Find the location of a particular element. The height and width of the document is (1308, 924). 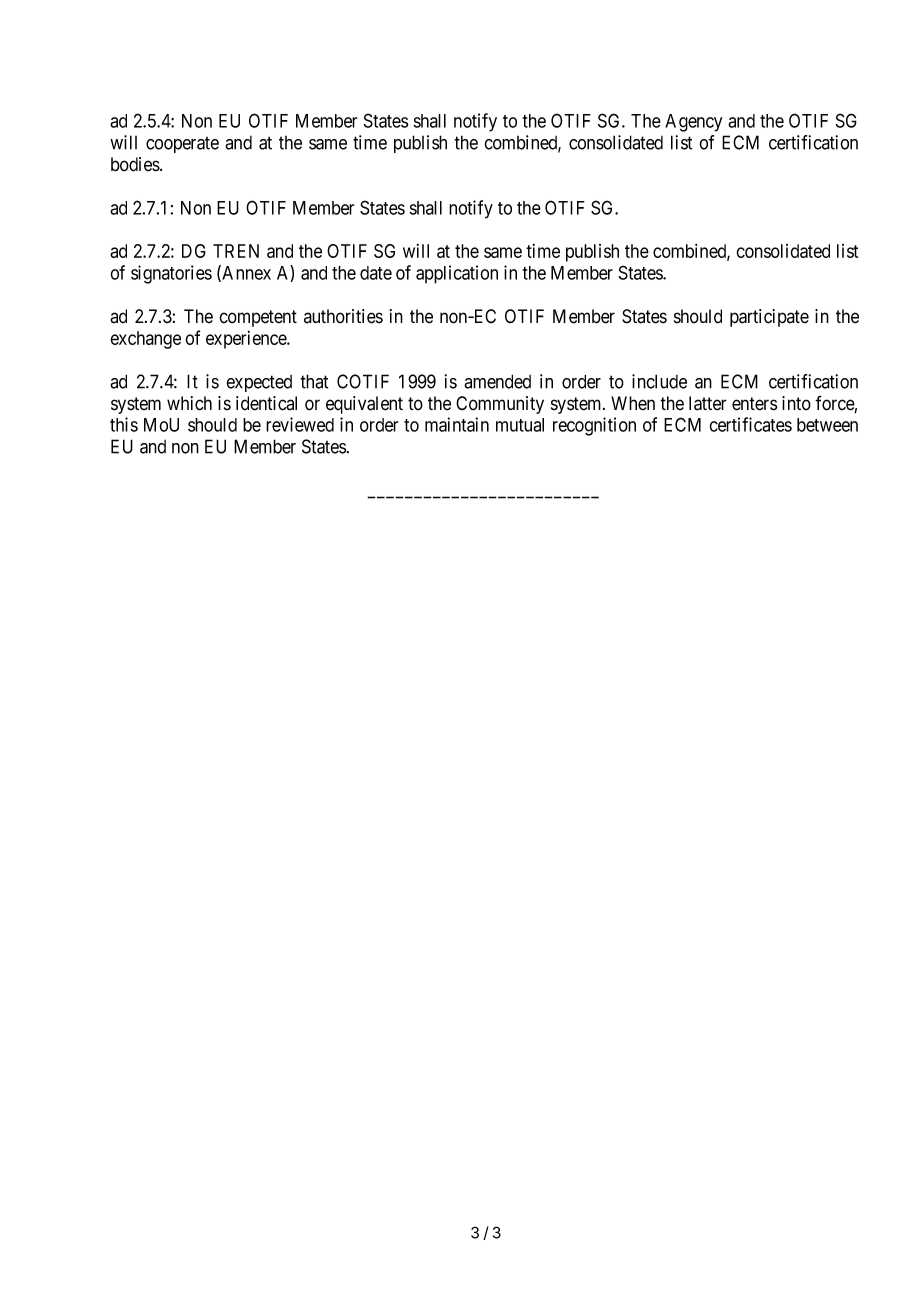

competent is located at coordinates (258, 318).
